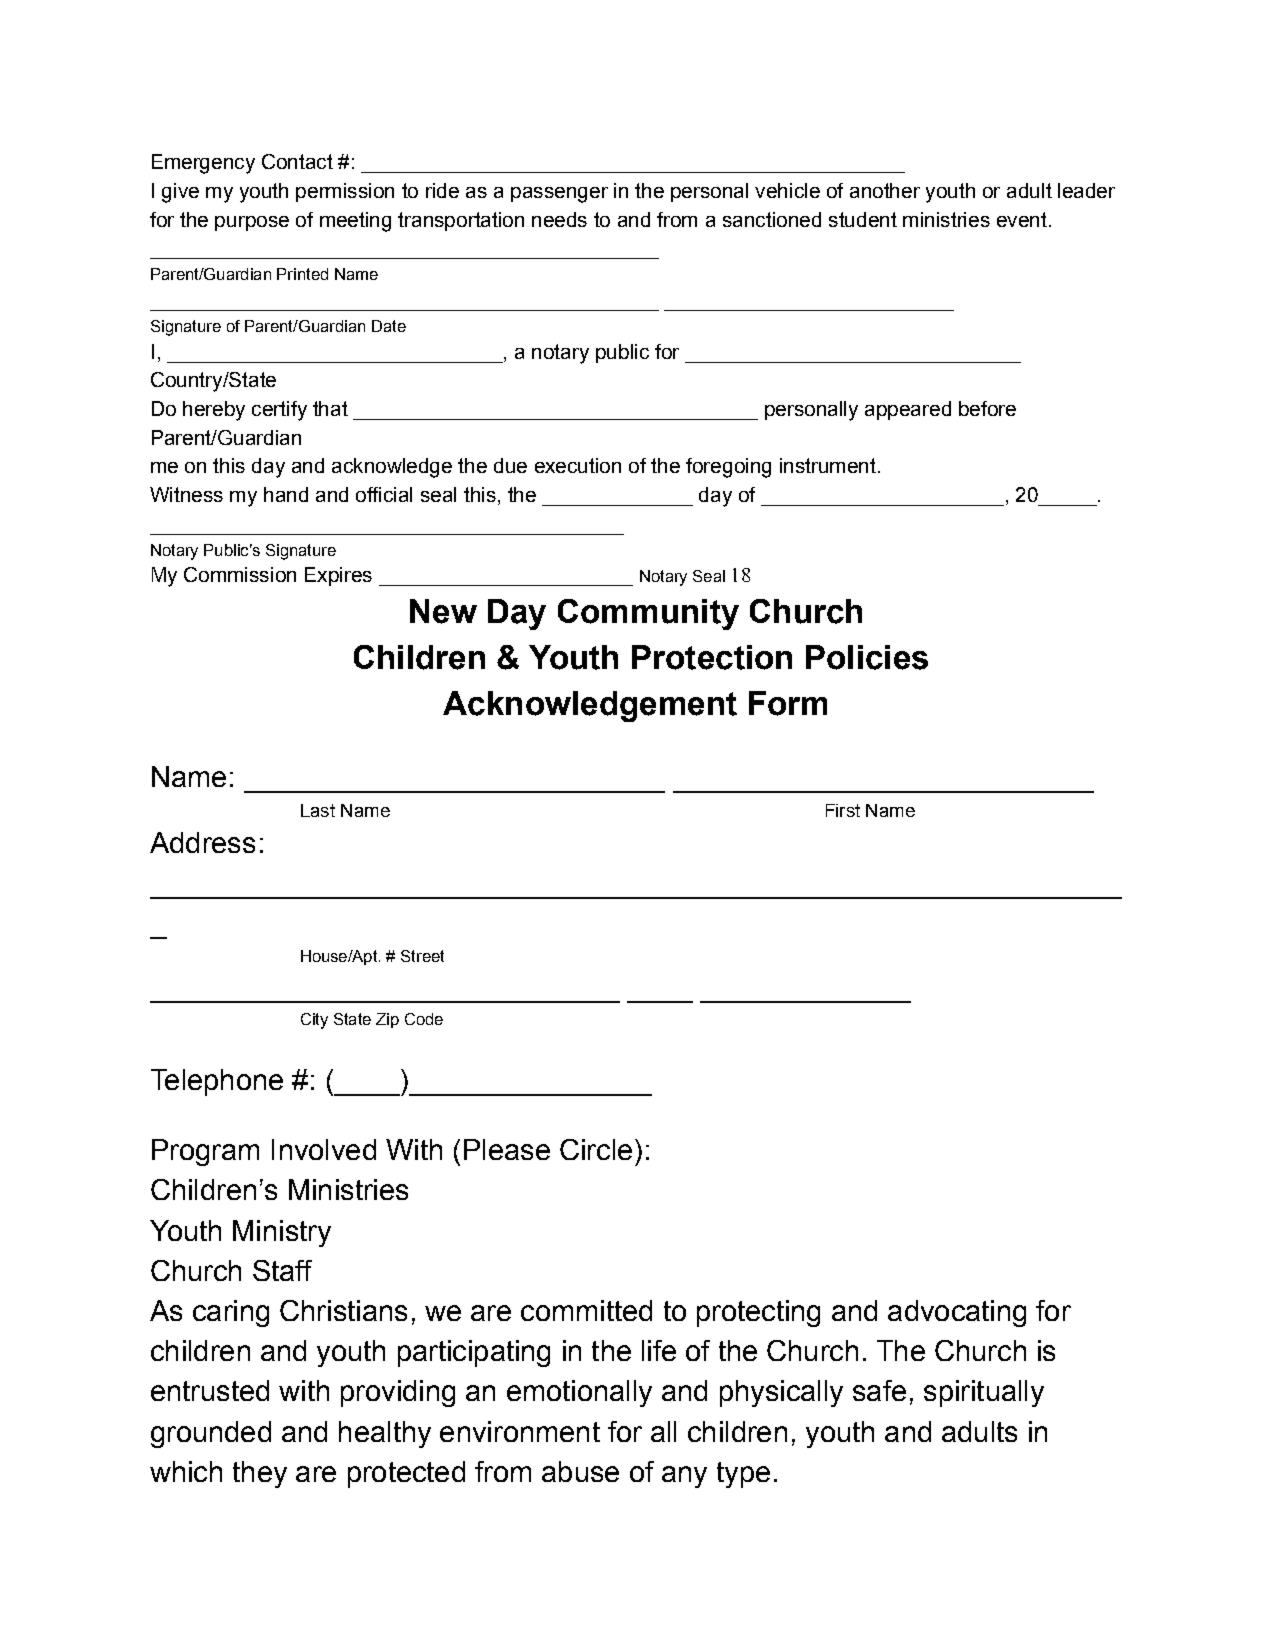 The width and height of the document is (1273, 1647). What do you see at coordinates (279, 411) in the document?
I see `certify` at bounding box center [279, 411].
